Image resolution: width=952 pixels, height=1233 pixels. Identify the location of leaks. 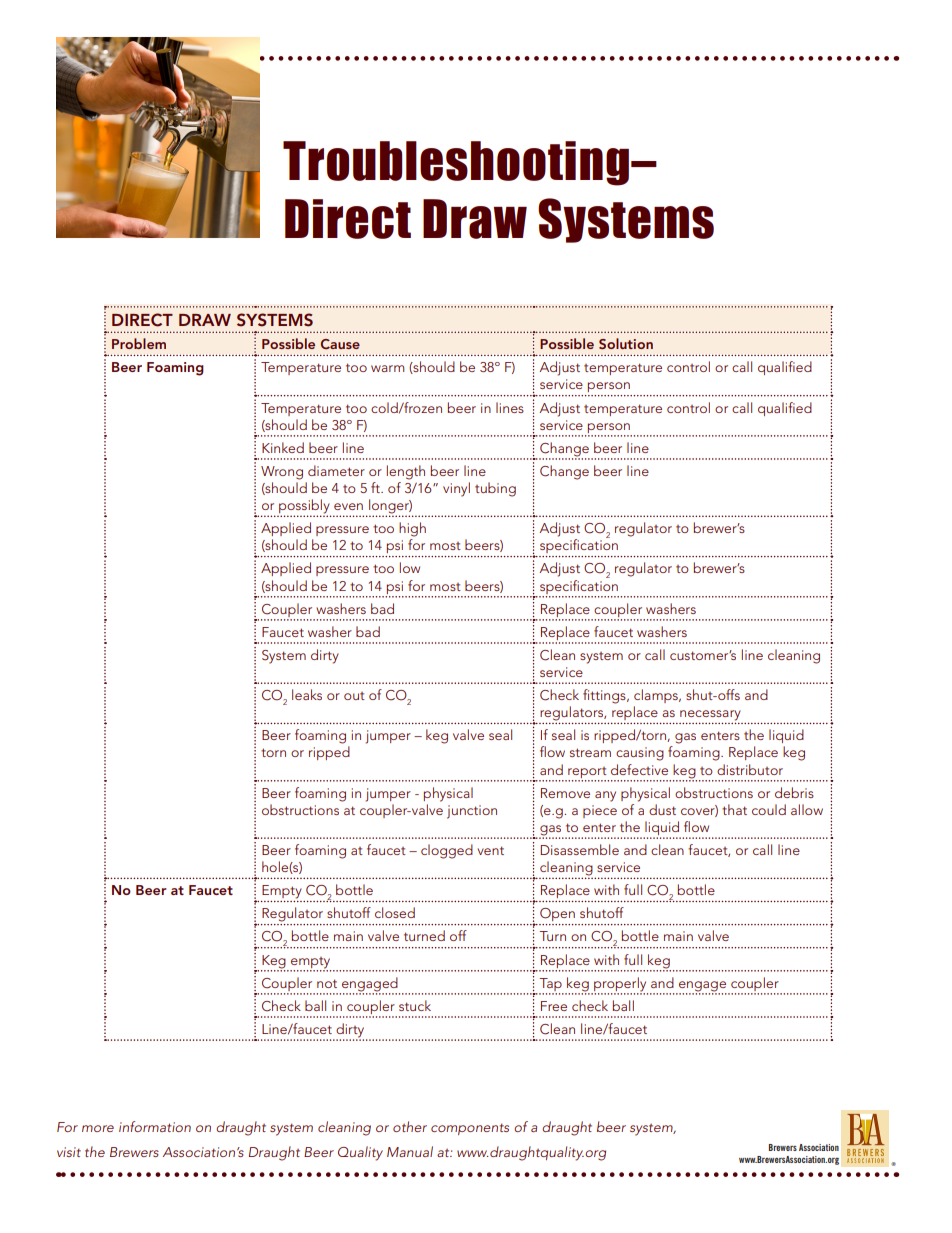
(307, 694).
